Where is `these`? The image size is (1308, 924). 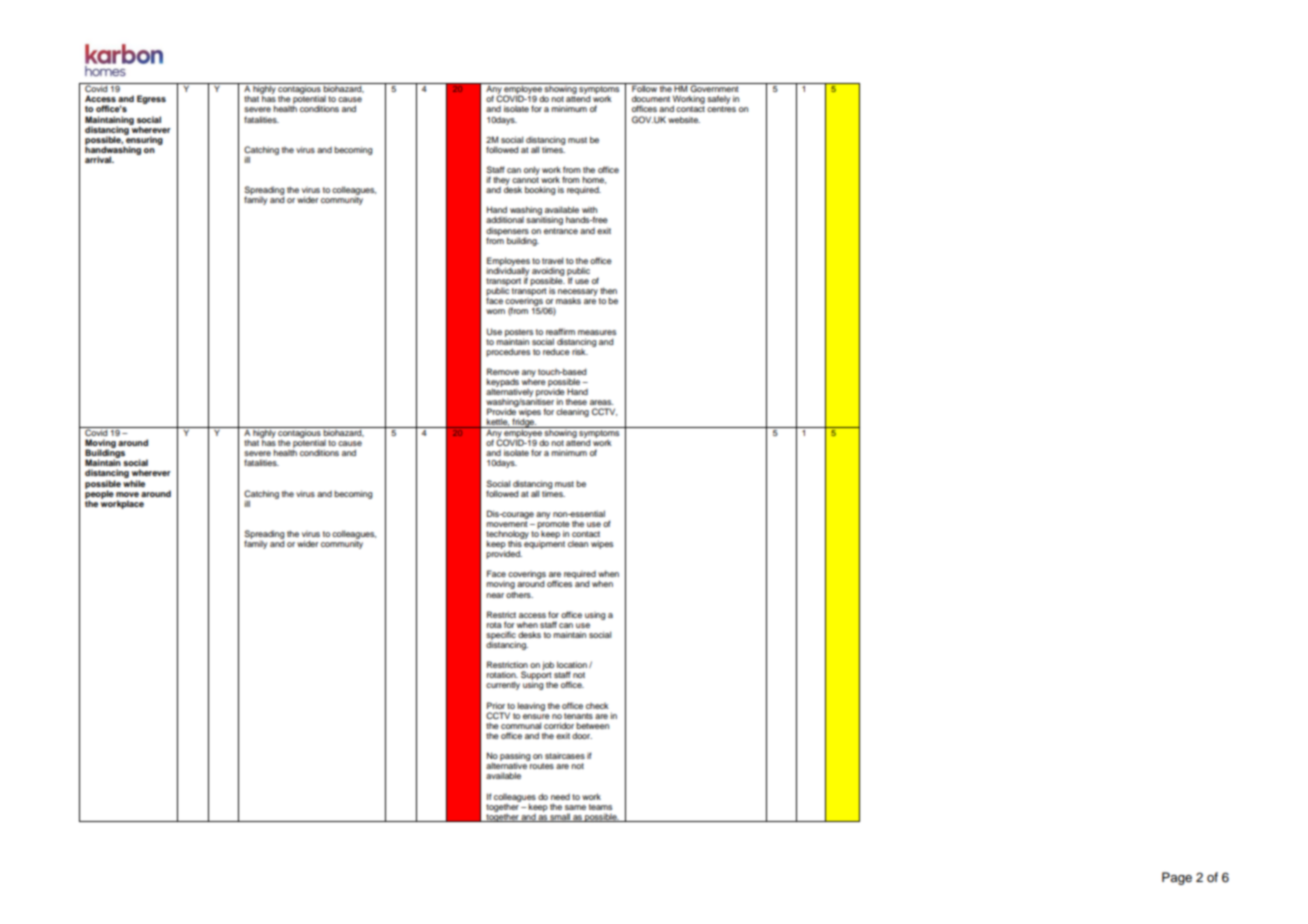 these is located at coordinates (576, 402).
